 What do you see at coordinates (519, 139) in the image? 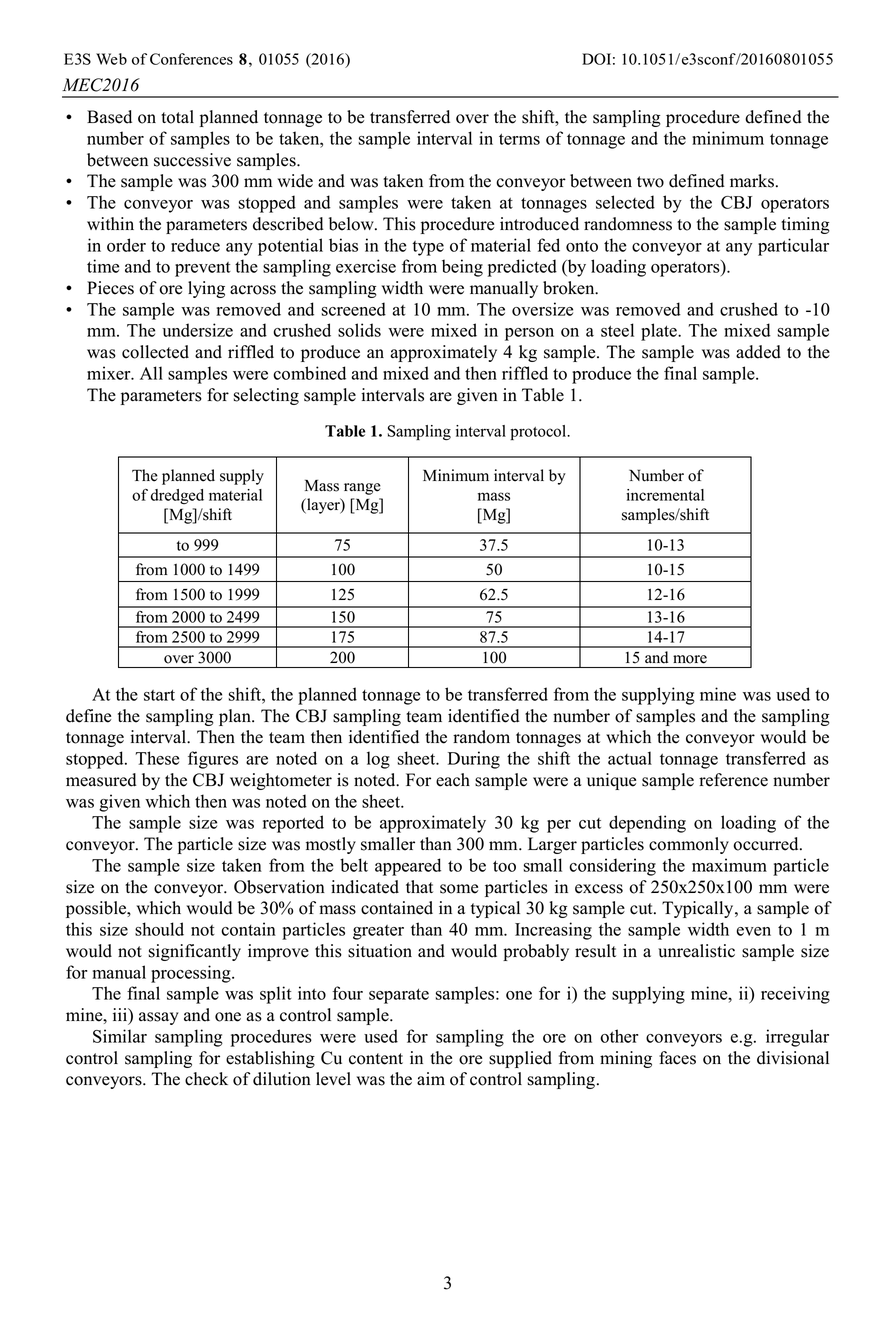
I see `terms` at bounding box center [519, 139].
